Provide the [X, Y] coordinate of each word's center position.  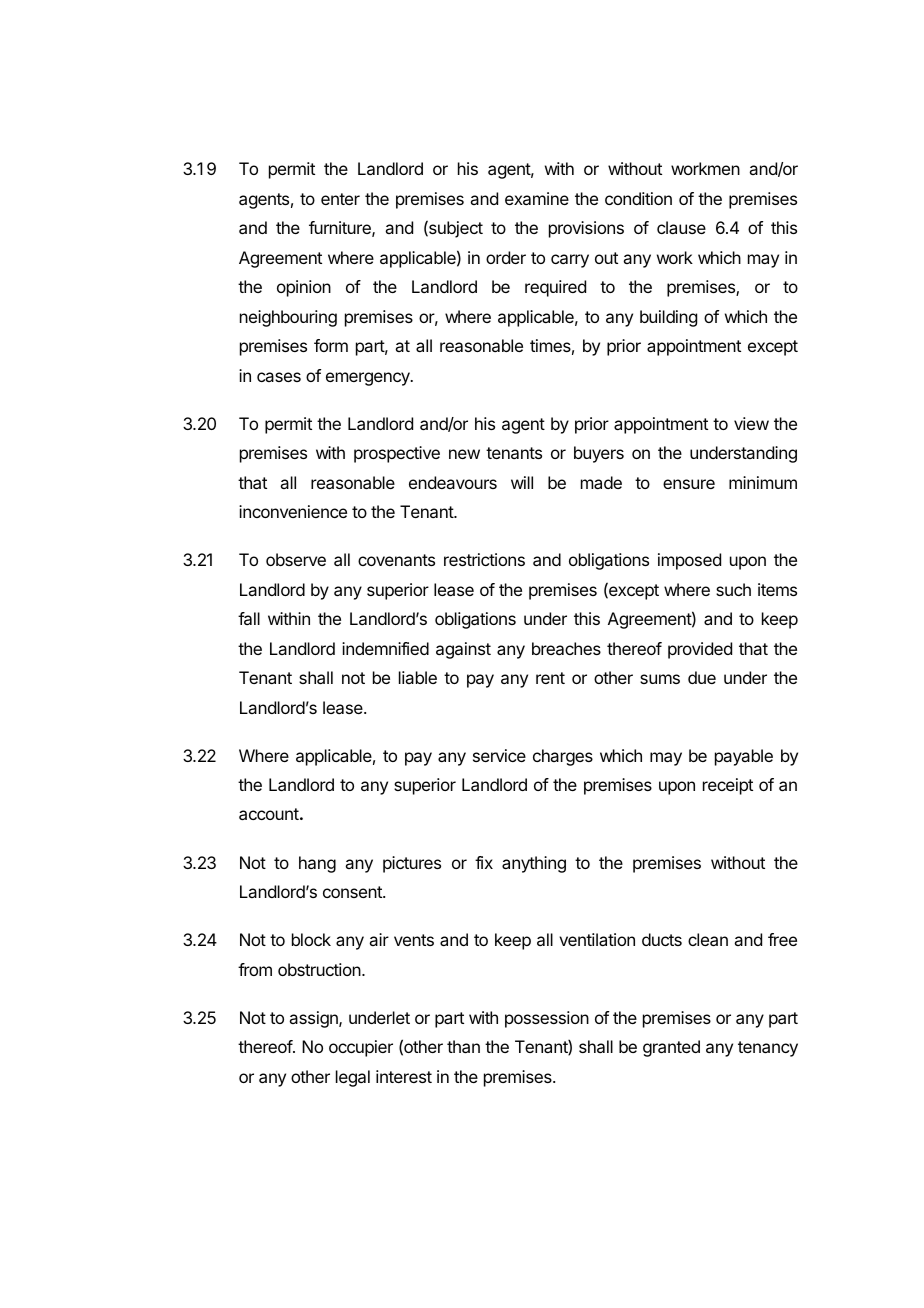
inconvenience [293, 511]
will [522, 482]
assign [314, 1019]
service [499, 755]
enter [340, 199]
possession [547, 1019]
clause [681, 227]
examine [537, 198]
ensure [689, 484]
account [269, 814]
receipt [728, 786]
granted [671, 1048]
